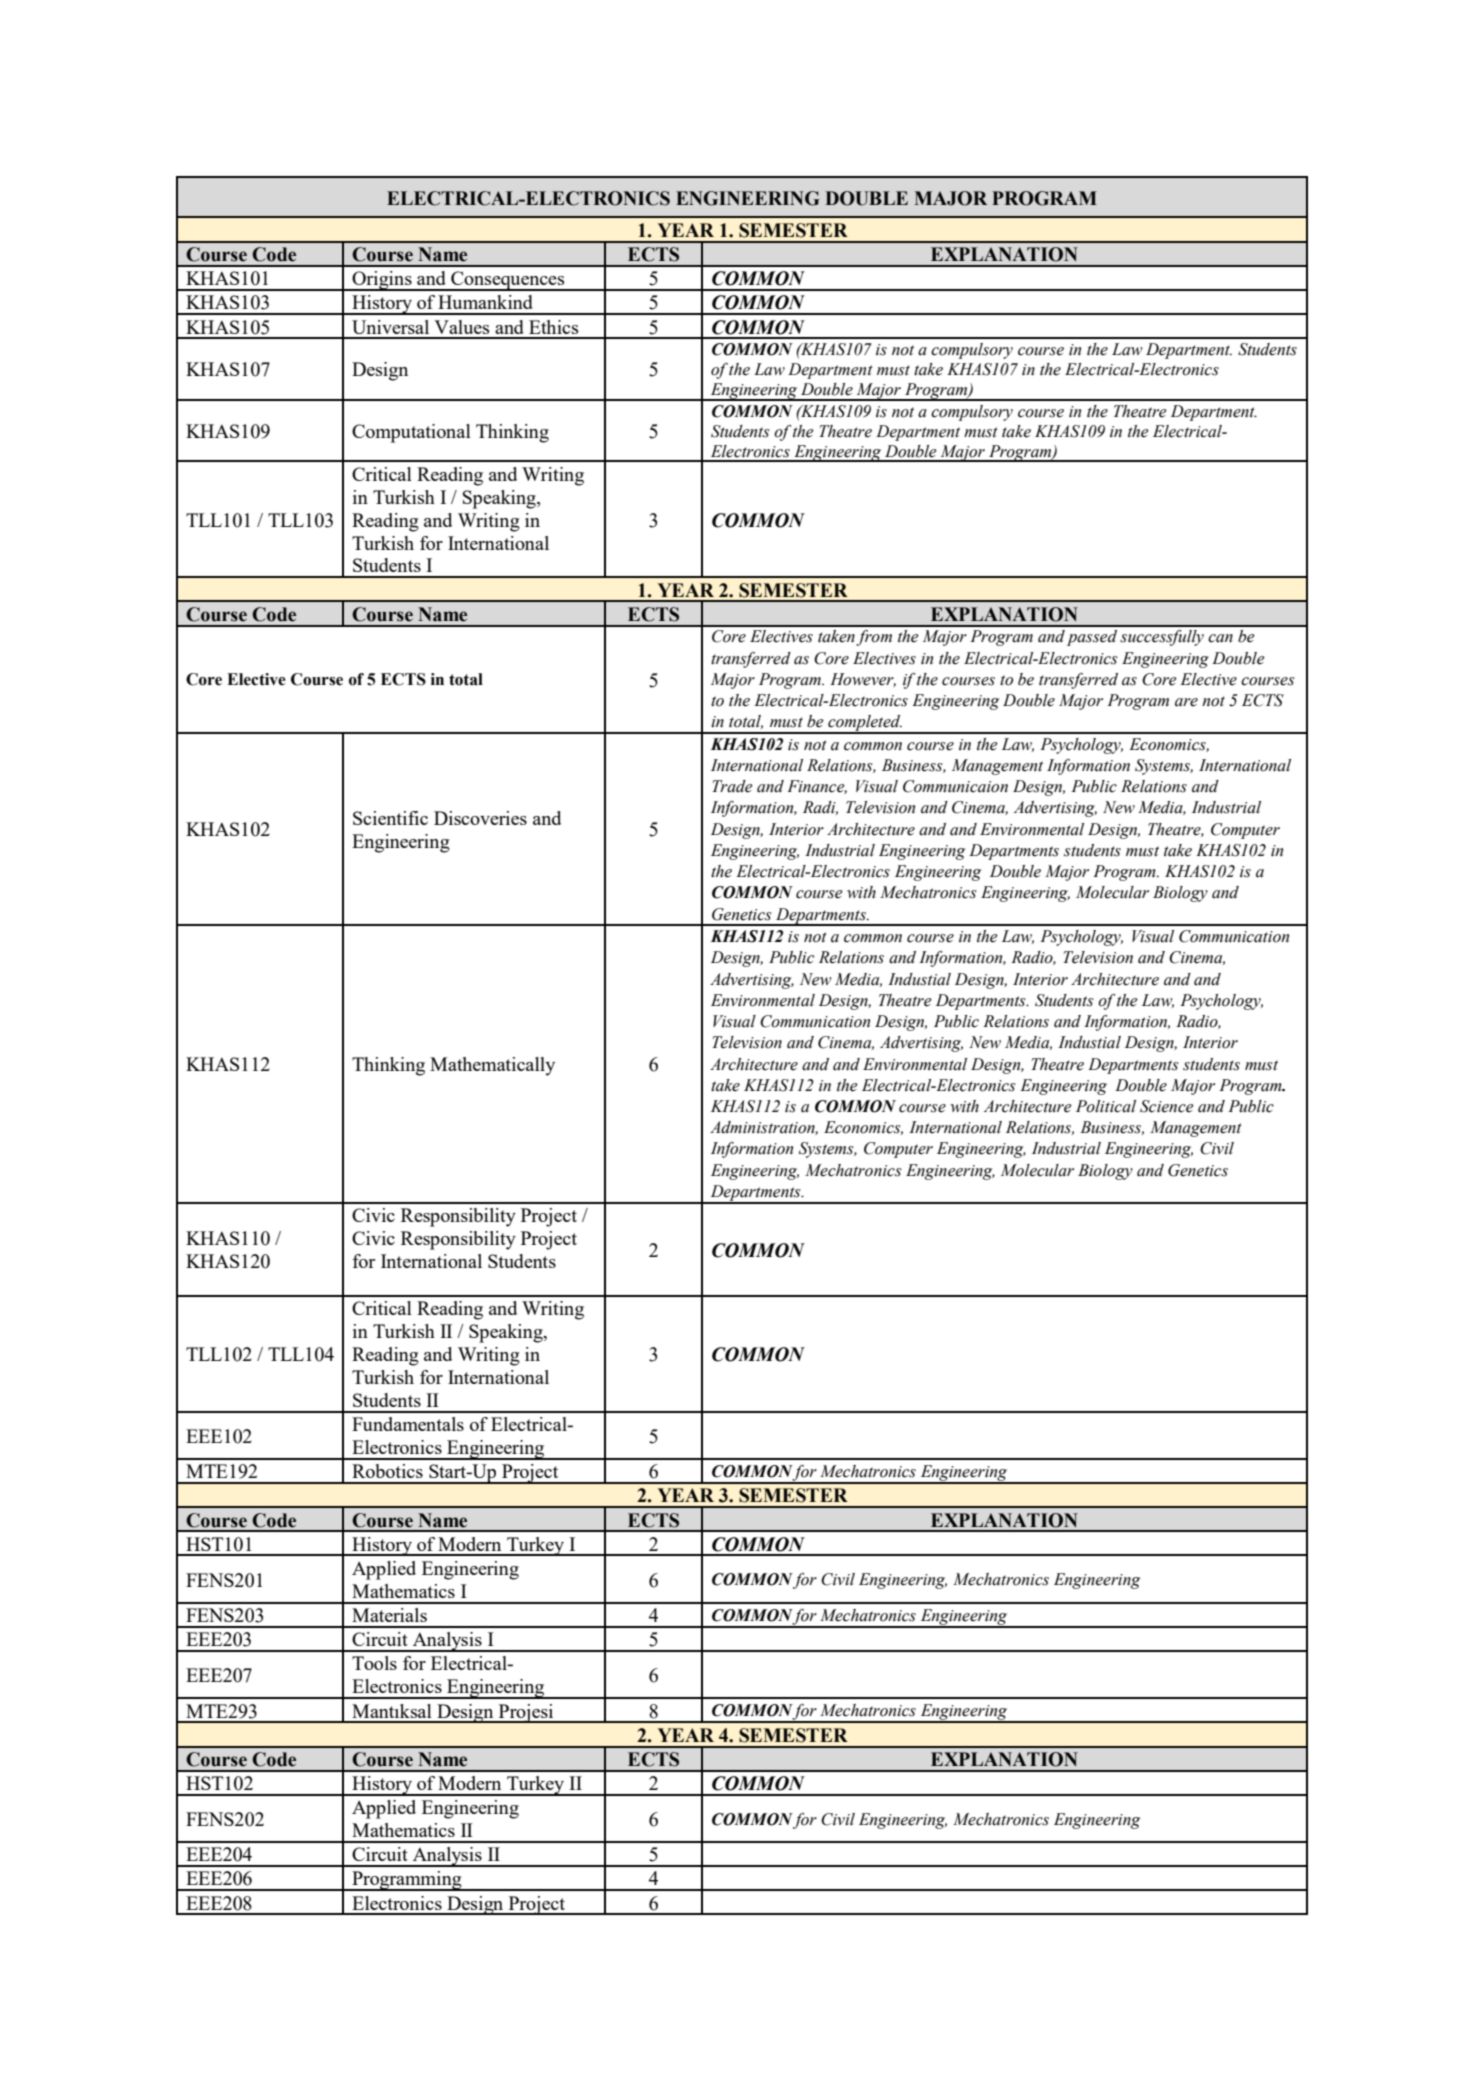 The image size is (1484, 2099). I want to click on passed, so click(1092, 638).
